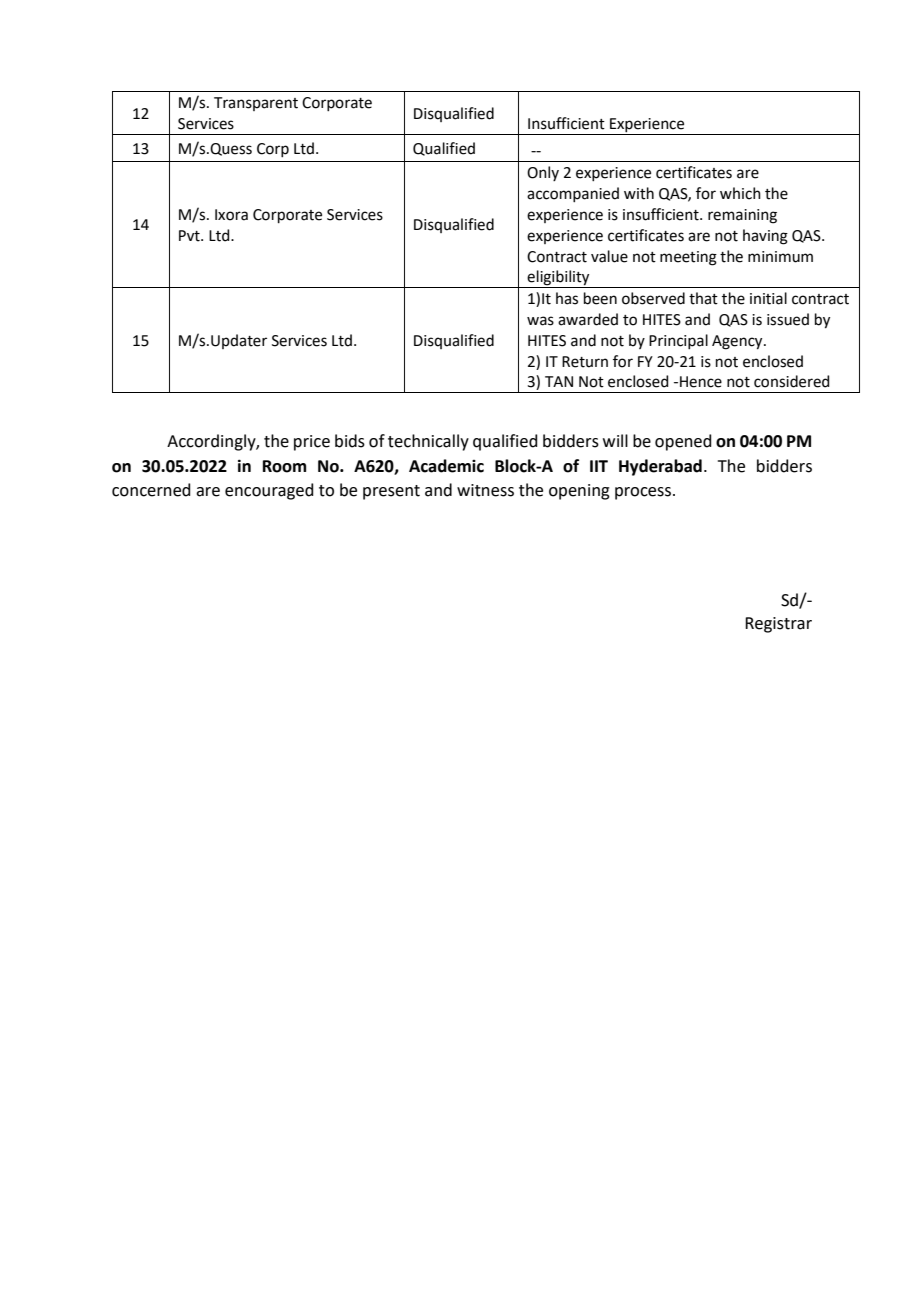 Image resolution: width=924 pixels, height=1308 pixels. Describe the element at coordinates (660, 467) in the screenshot. I see `Hyderabad` at that location.
